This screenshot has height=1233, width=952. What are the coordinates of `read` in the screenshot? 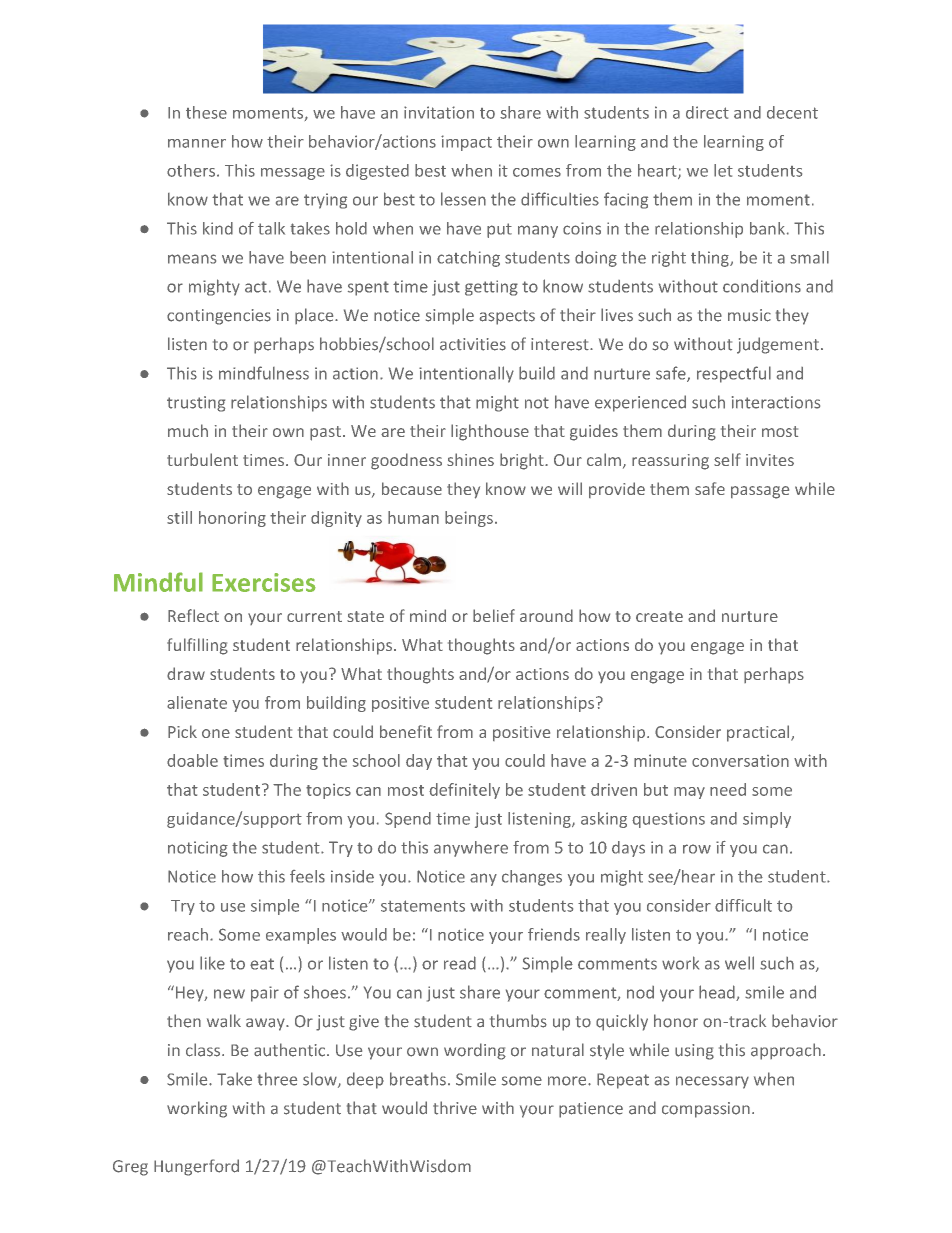 It's located at (460, 963).
